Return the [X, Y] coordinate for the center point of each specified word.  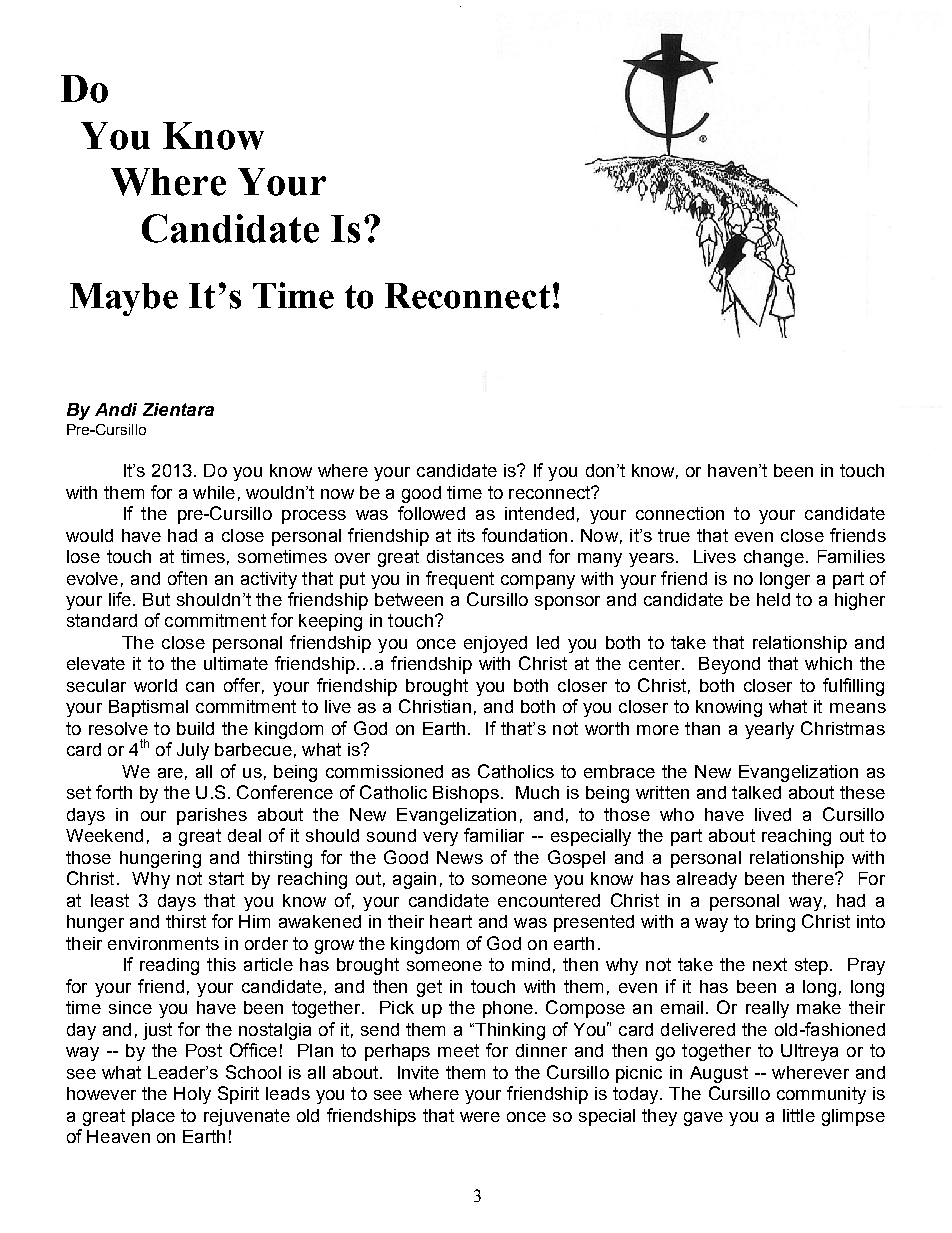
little [799, 1115]
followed [431, 513]
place [153, 1117]
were [480, 1117]
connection [680, 513]
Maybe [124, 299]
